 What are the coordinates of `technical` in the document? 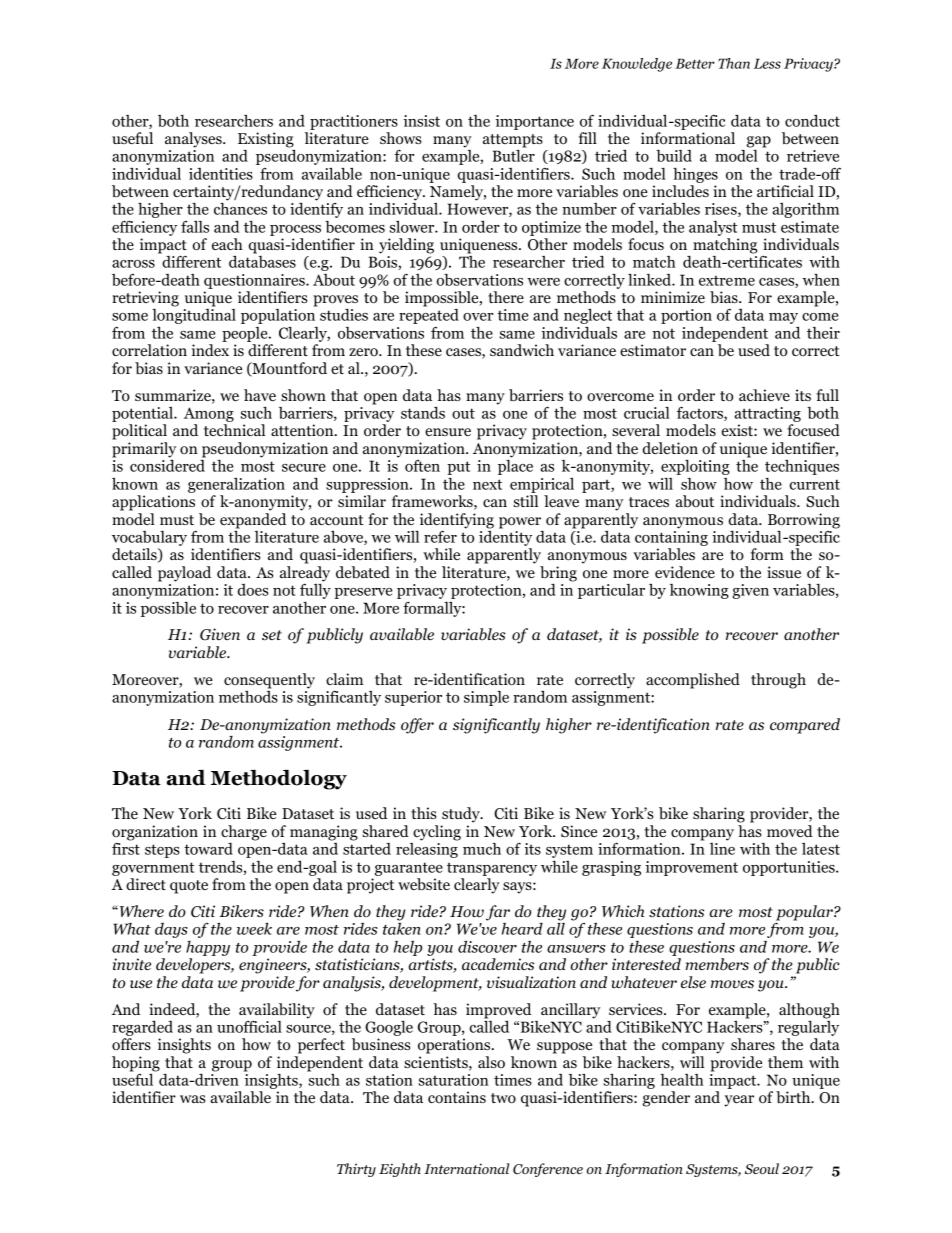 It's located at (234, 430).
